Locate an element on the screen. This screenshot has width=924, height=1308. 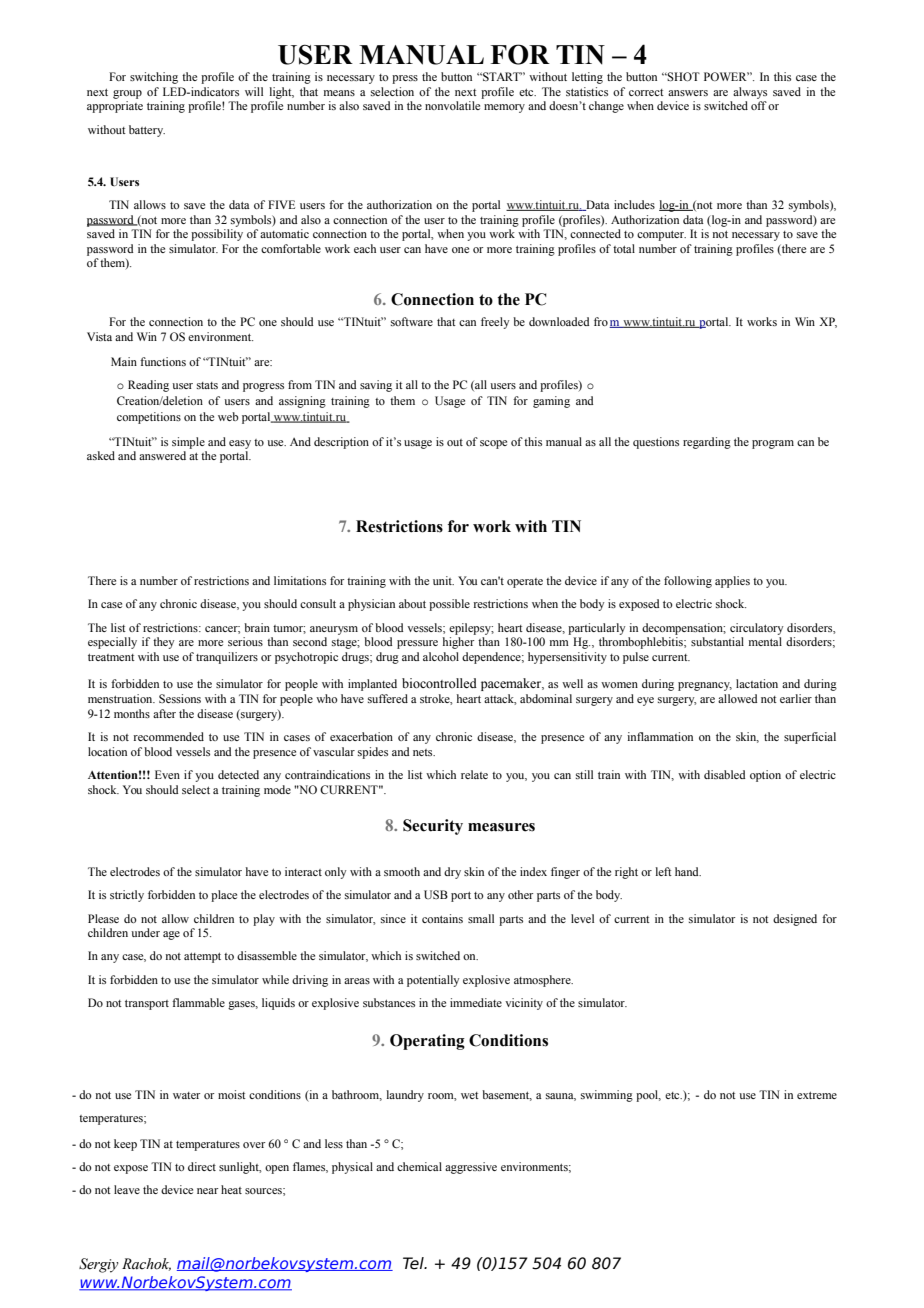
battery is located at coordinates (147, 131).
